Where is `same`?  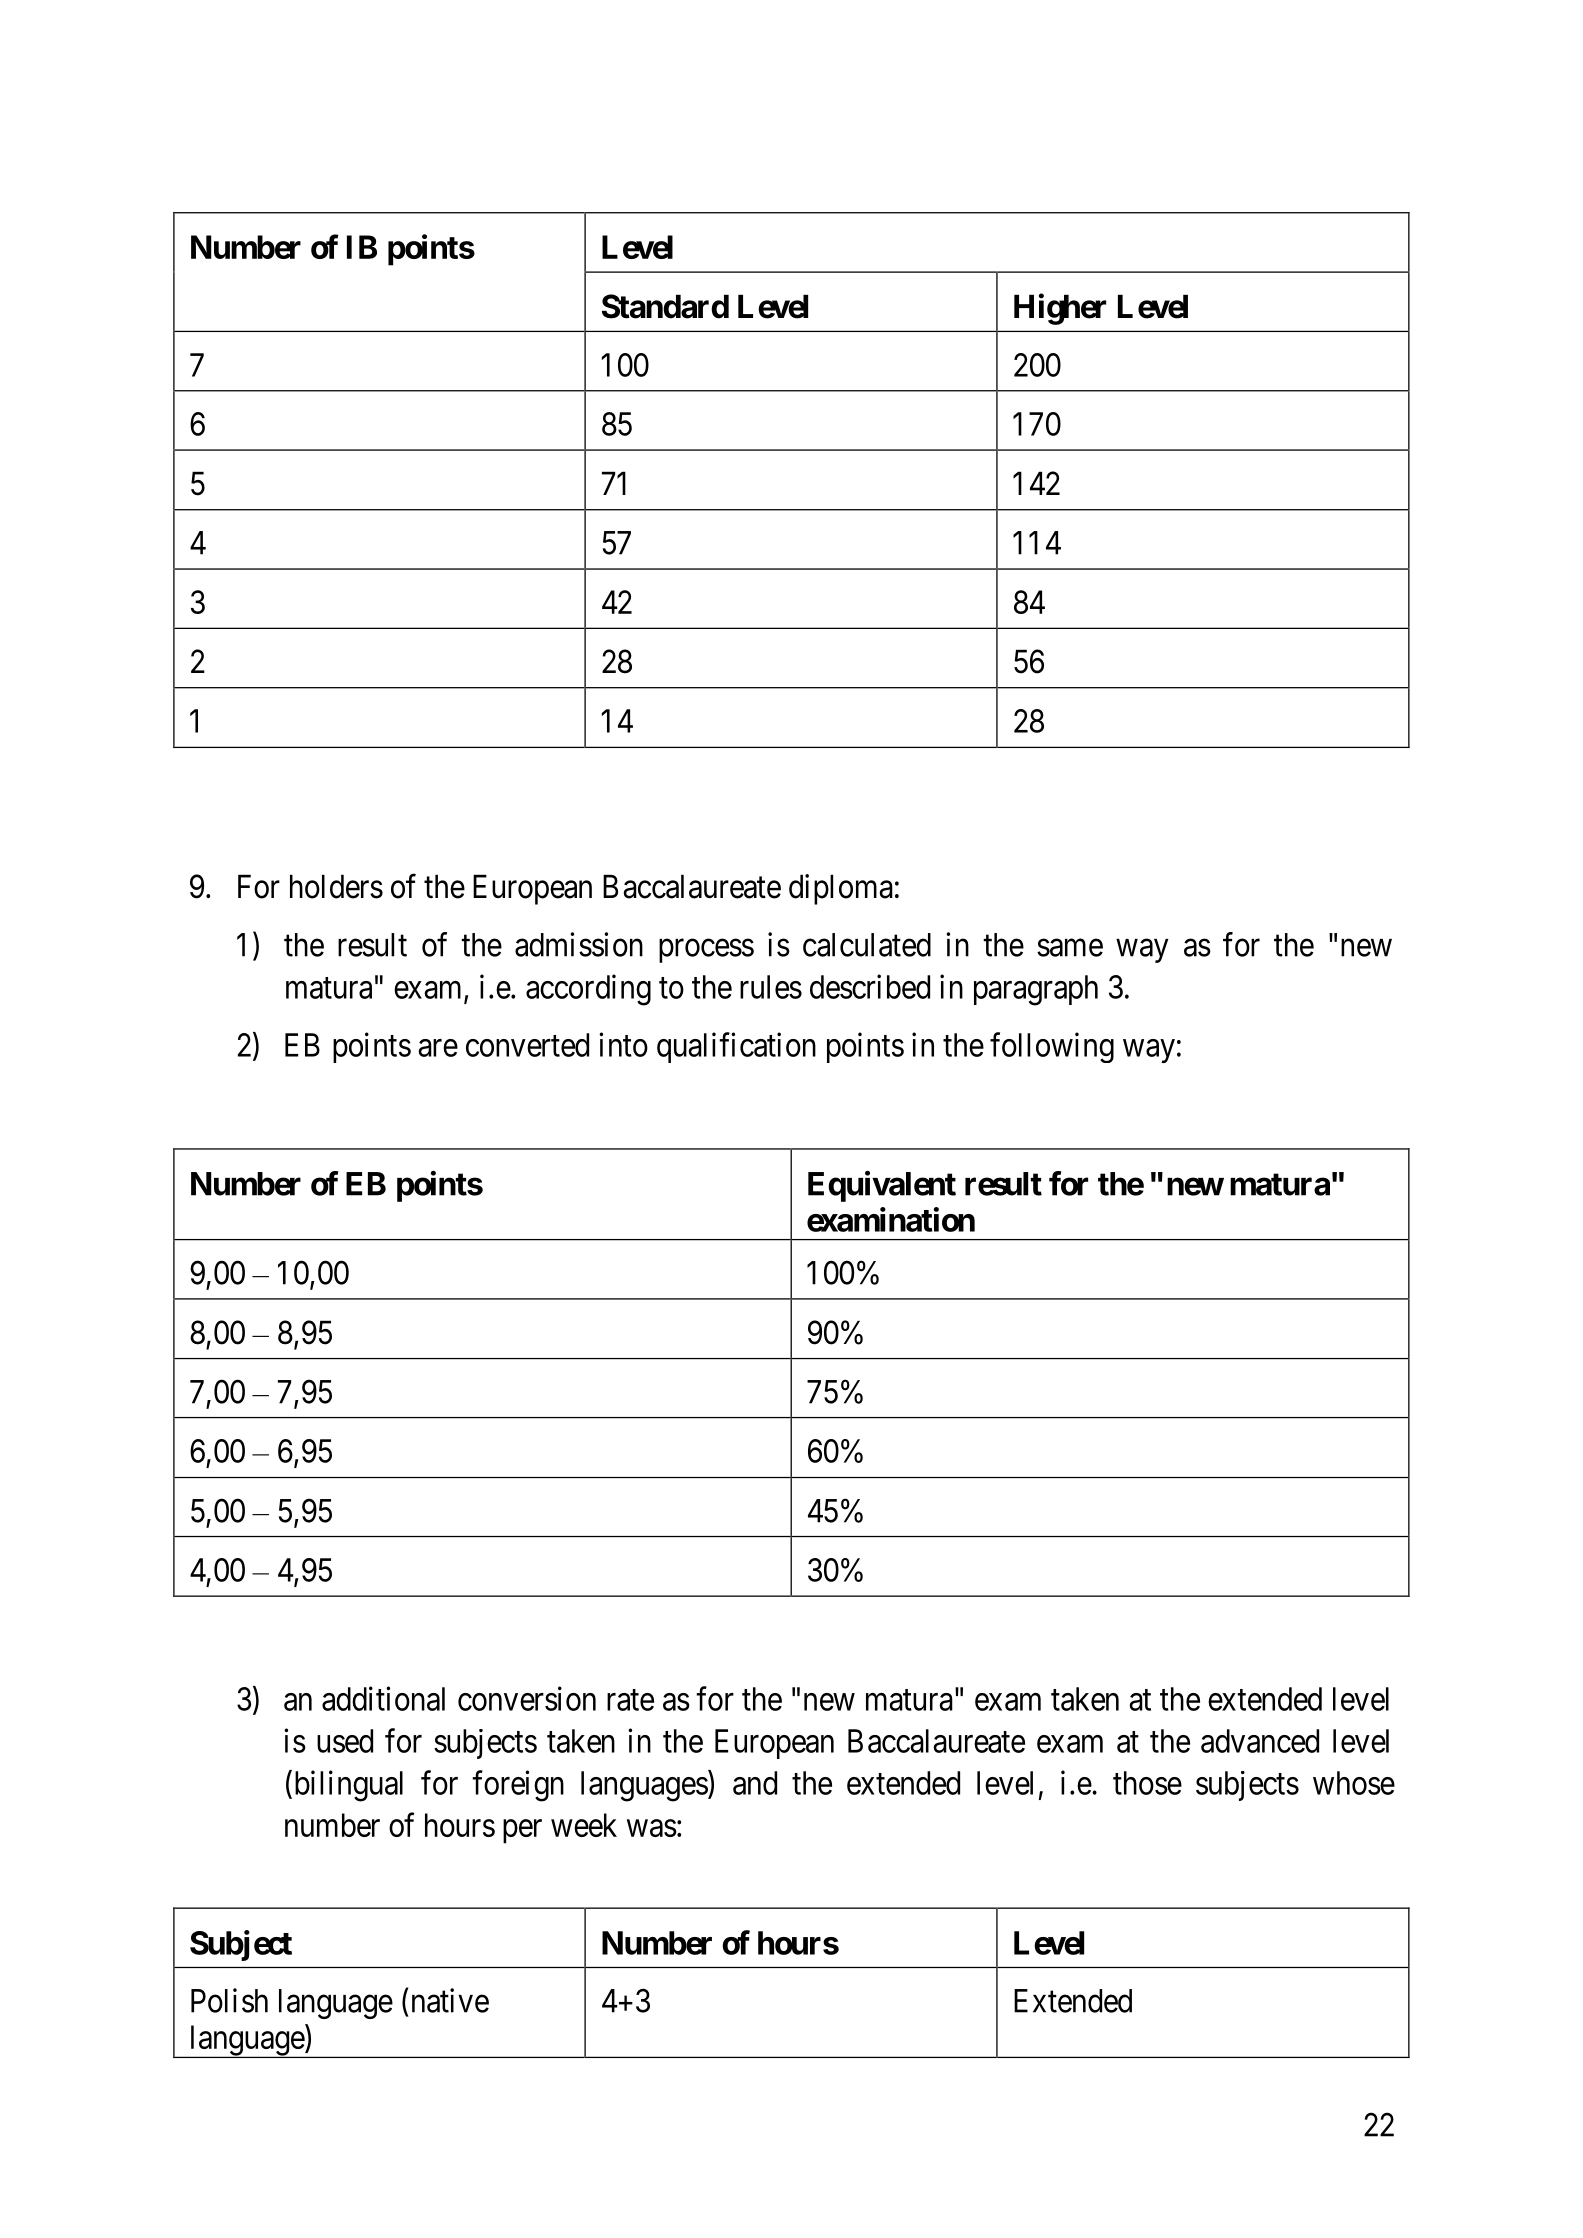
same is located at coordinates (1070, 948).
